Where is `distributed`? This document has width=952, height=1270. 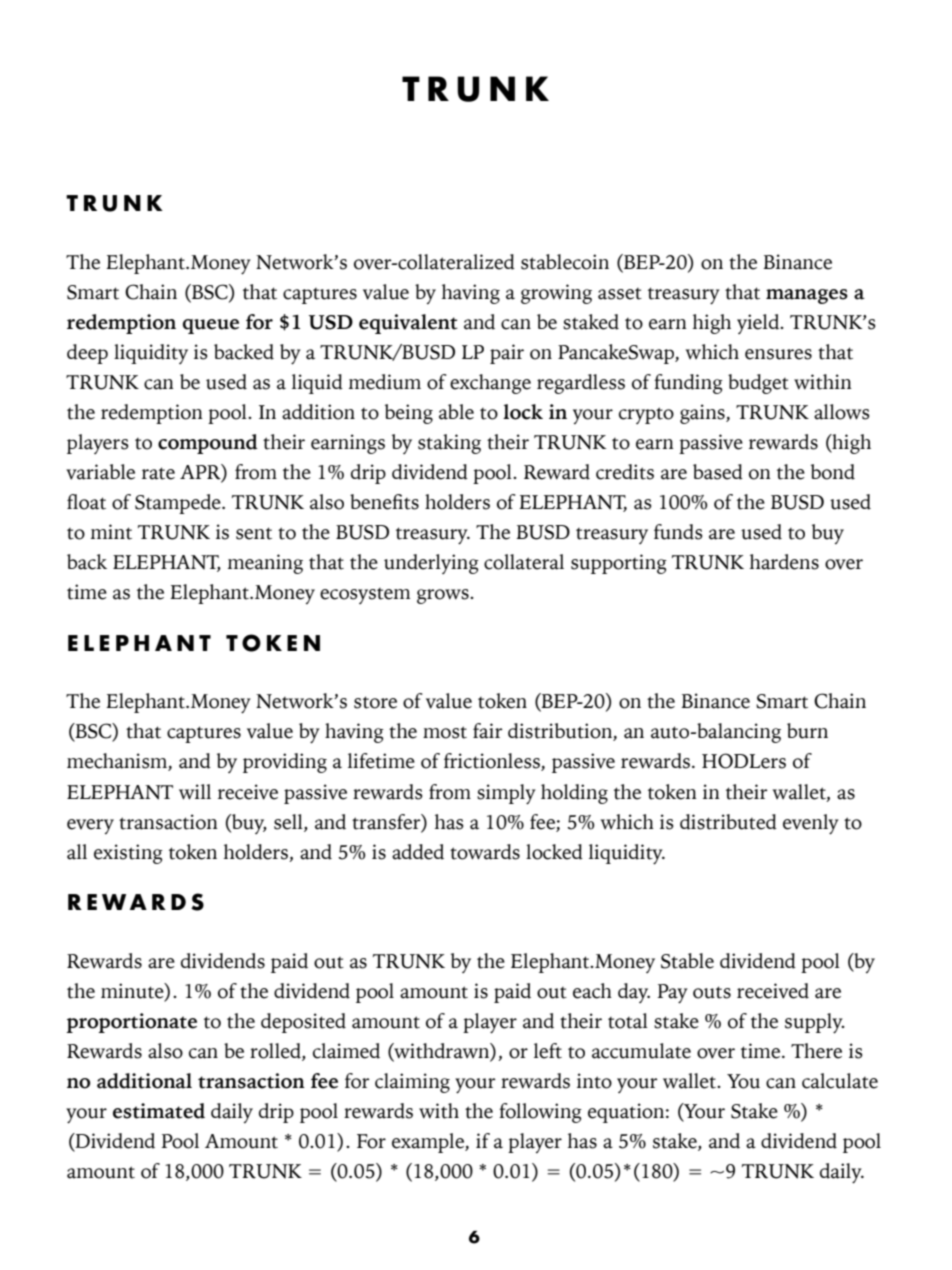
distributed is located at coordinates (728, 822).
